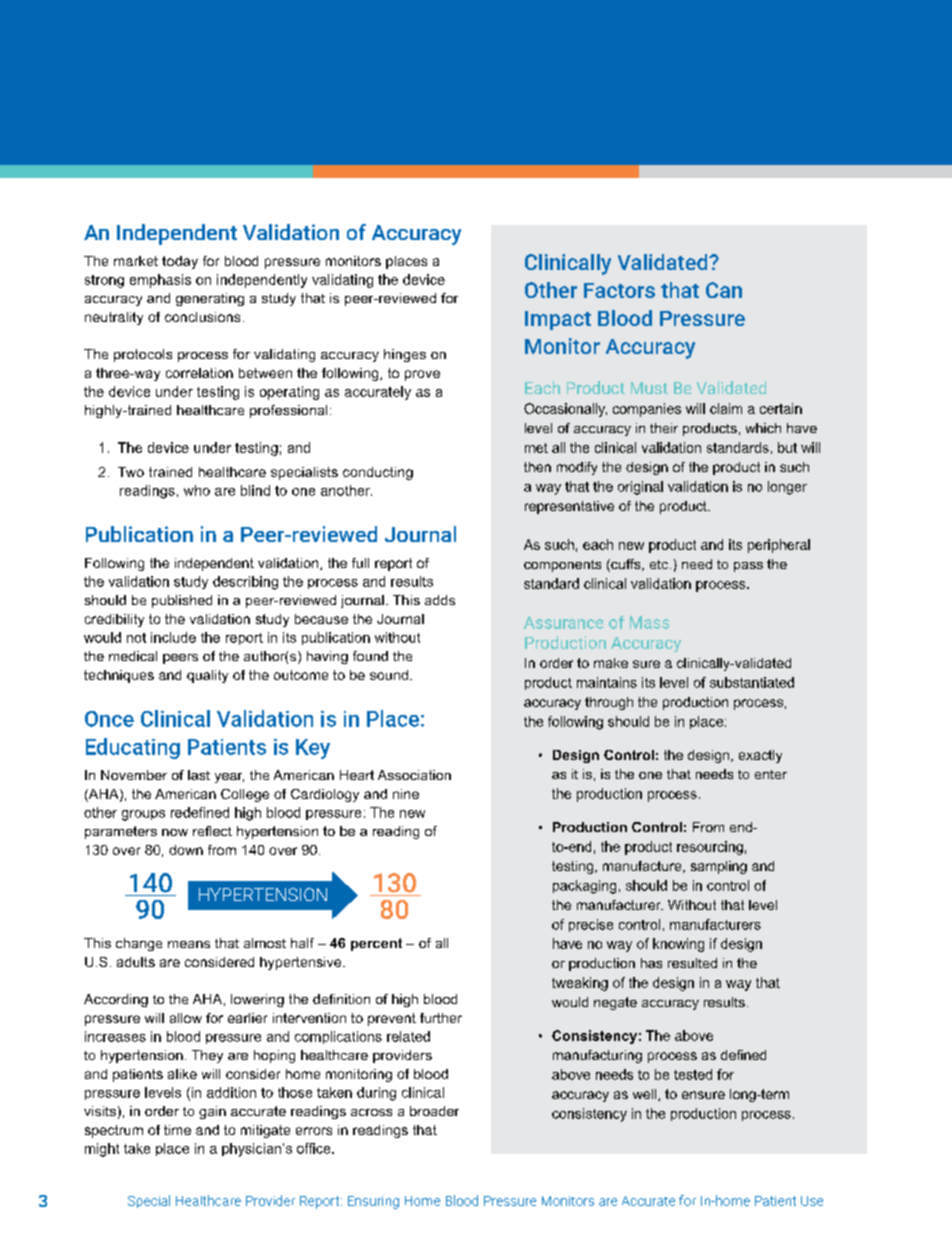 The image size is (952, 1246). What do you see at coordinates (558, 320) in the screenshot?
I see `Impact` at bounding box center [558, 320].
